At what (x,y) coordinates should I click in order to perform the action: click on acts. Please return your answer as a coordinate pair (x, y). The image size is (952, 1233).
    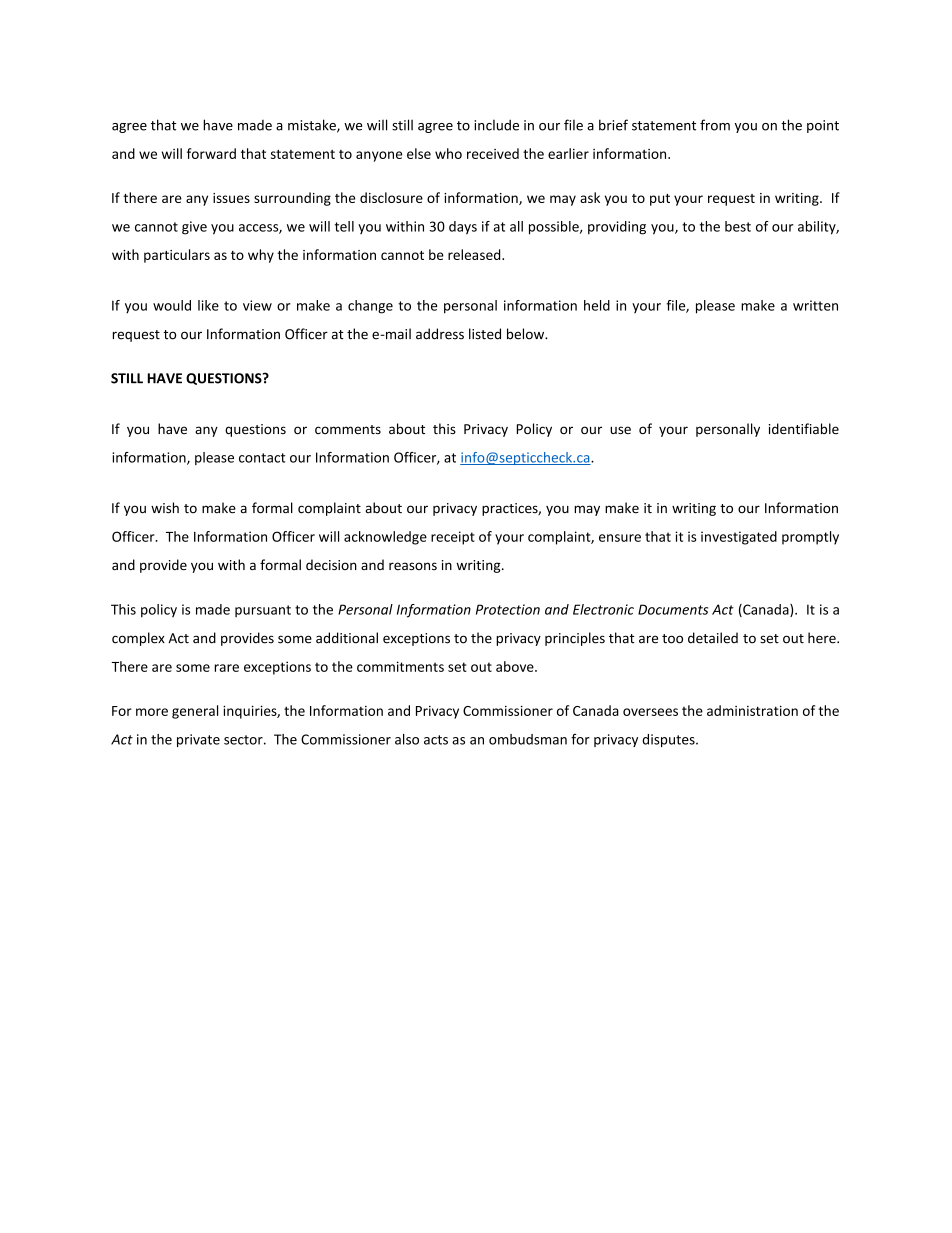
    Looking at the image, I should click on (436, 740).
